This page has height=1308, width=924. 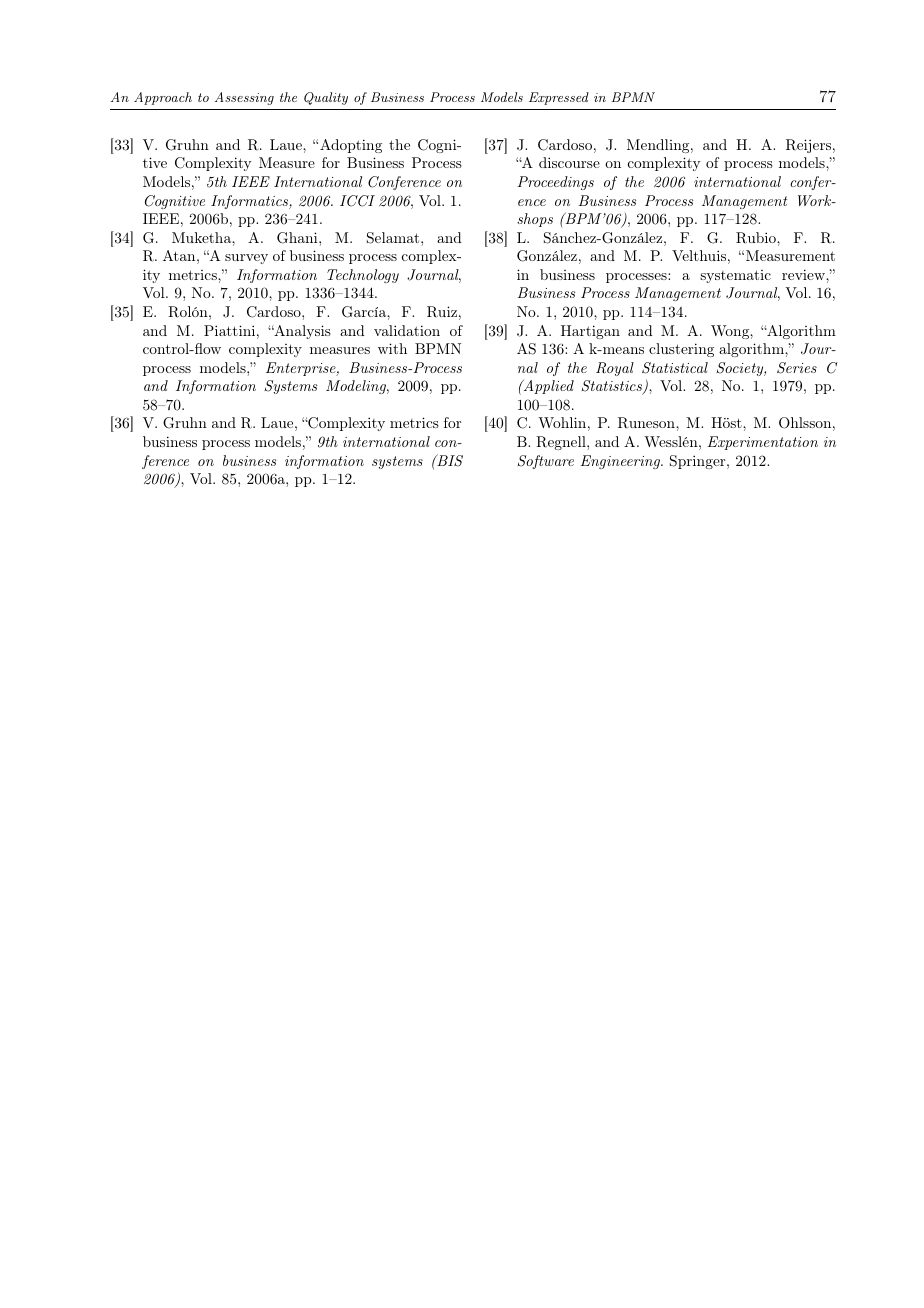 What do you see at coordinates (246, 259) in the page?
I see `survey` at bounding box center [246, 259].
